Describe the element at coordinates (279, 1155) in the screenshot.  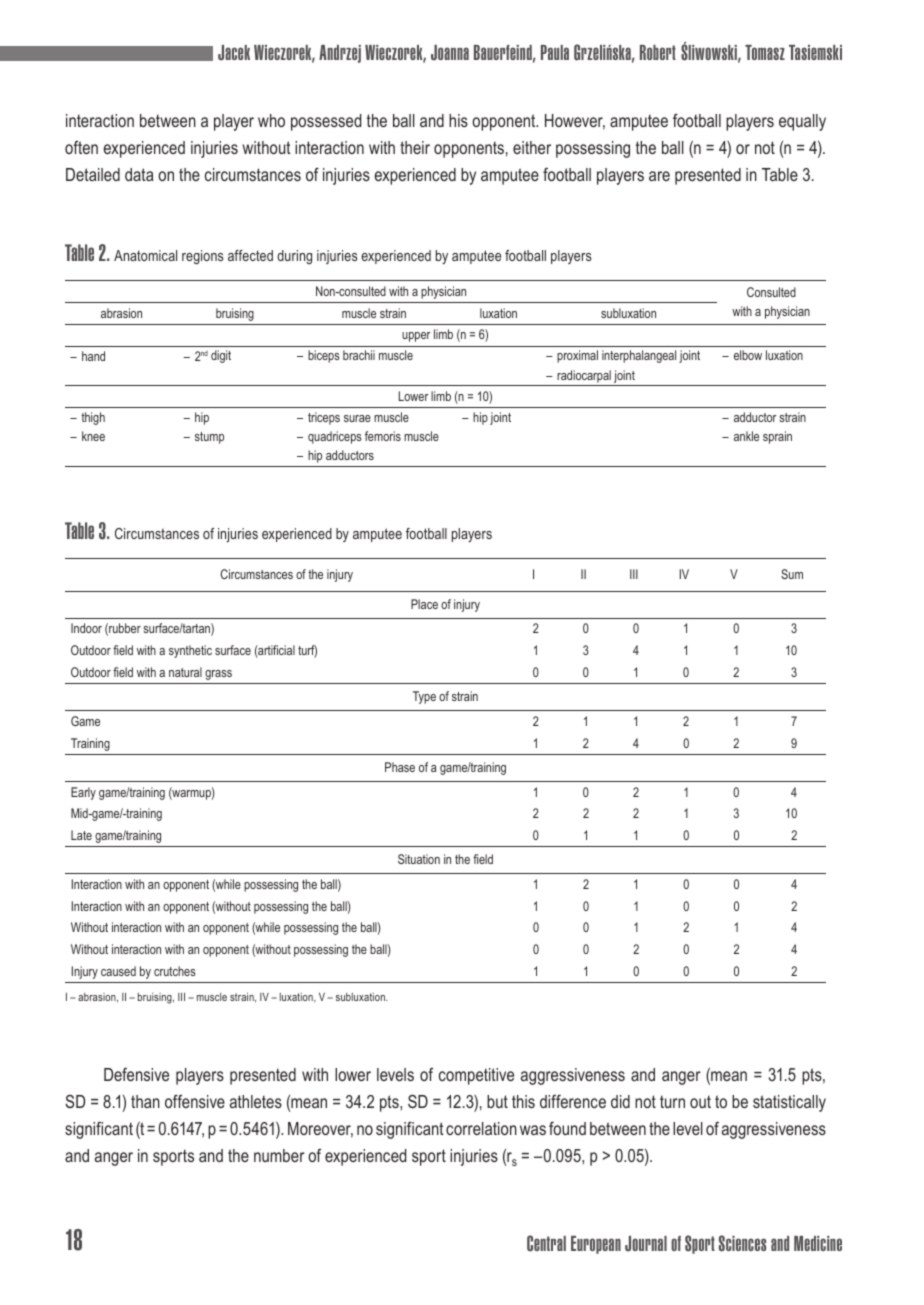
I see `number` at that location.
